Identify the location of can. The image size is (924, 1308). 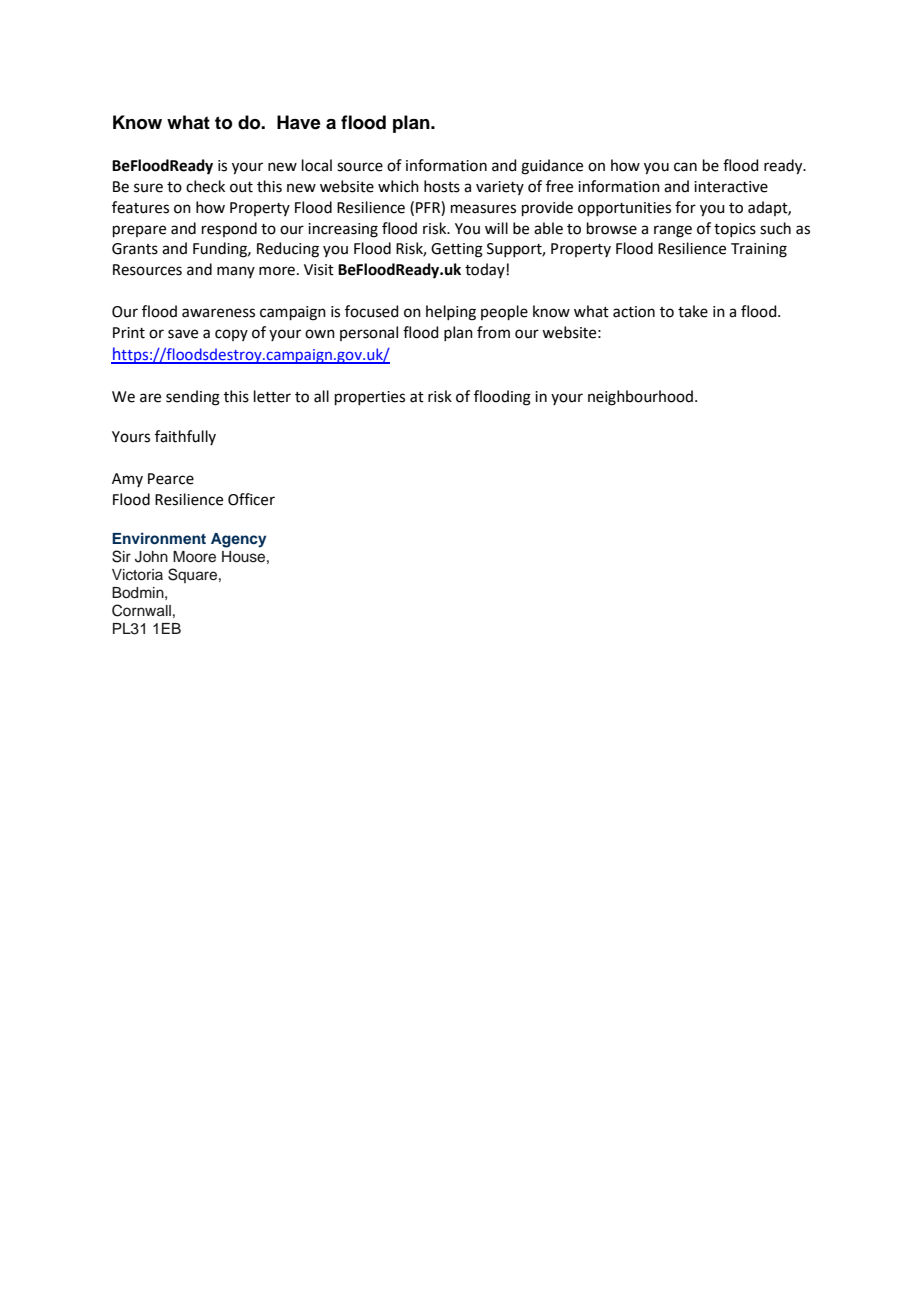
(685, 167).
